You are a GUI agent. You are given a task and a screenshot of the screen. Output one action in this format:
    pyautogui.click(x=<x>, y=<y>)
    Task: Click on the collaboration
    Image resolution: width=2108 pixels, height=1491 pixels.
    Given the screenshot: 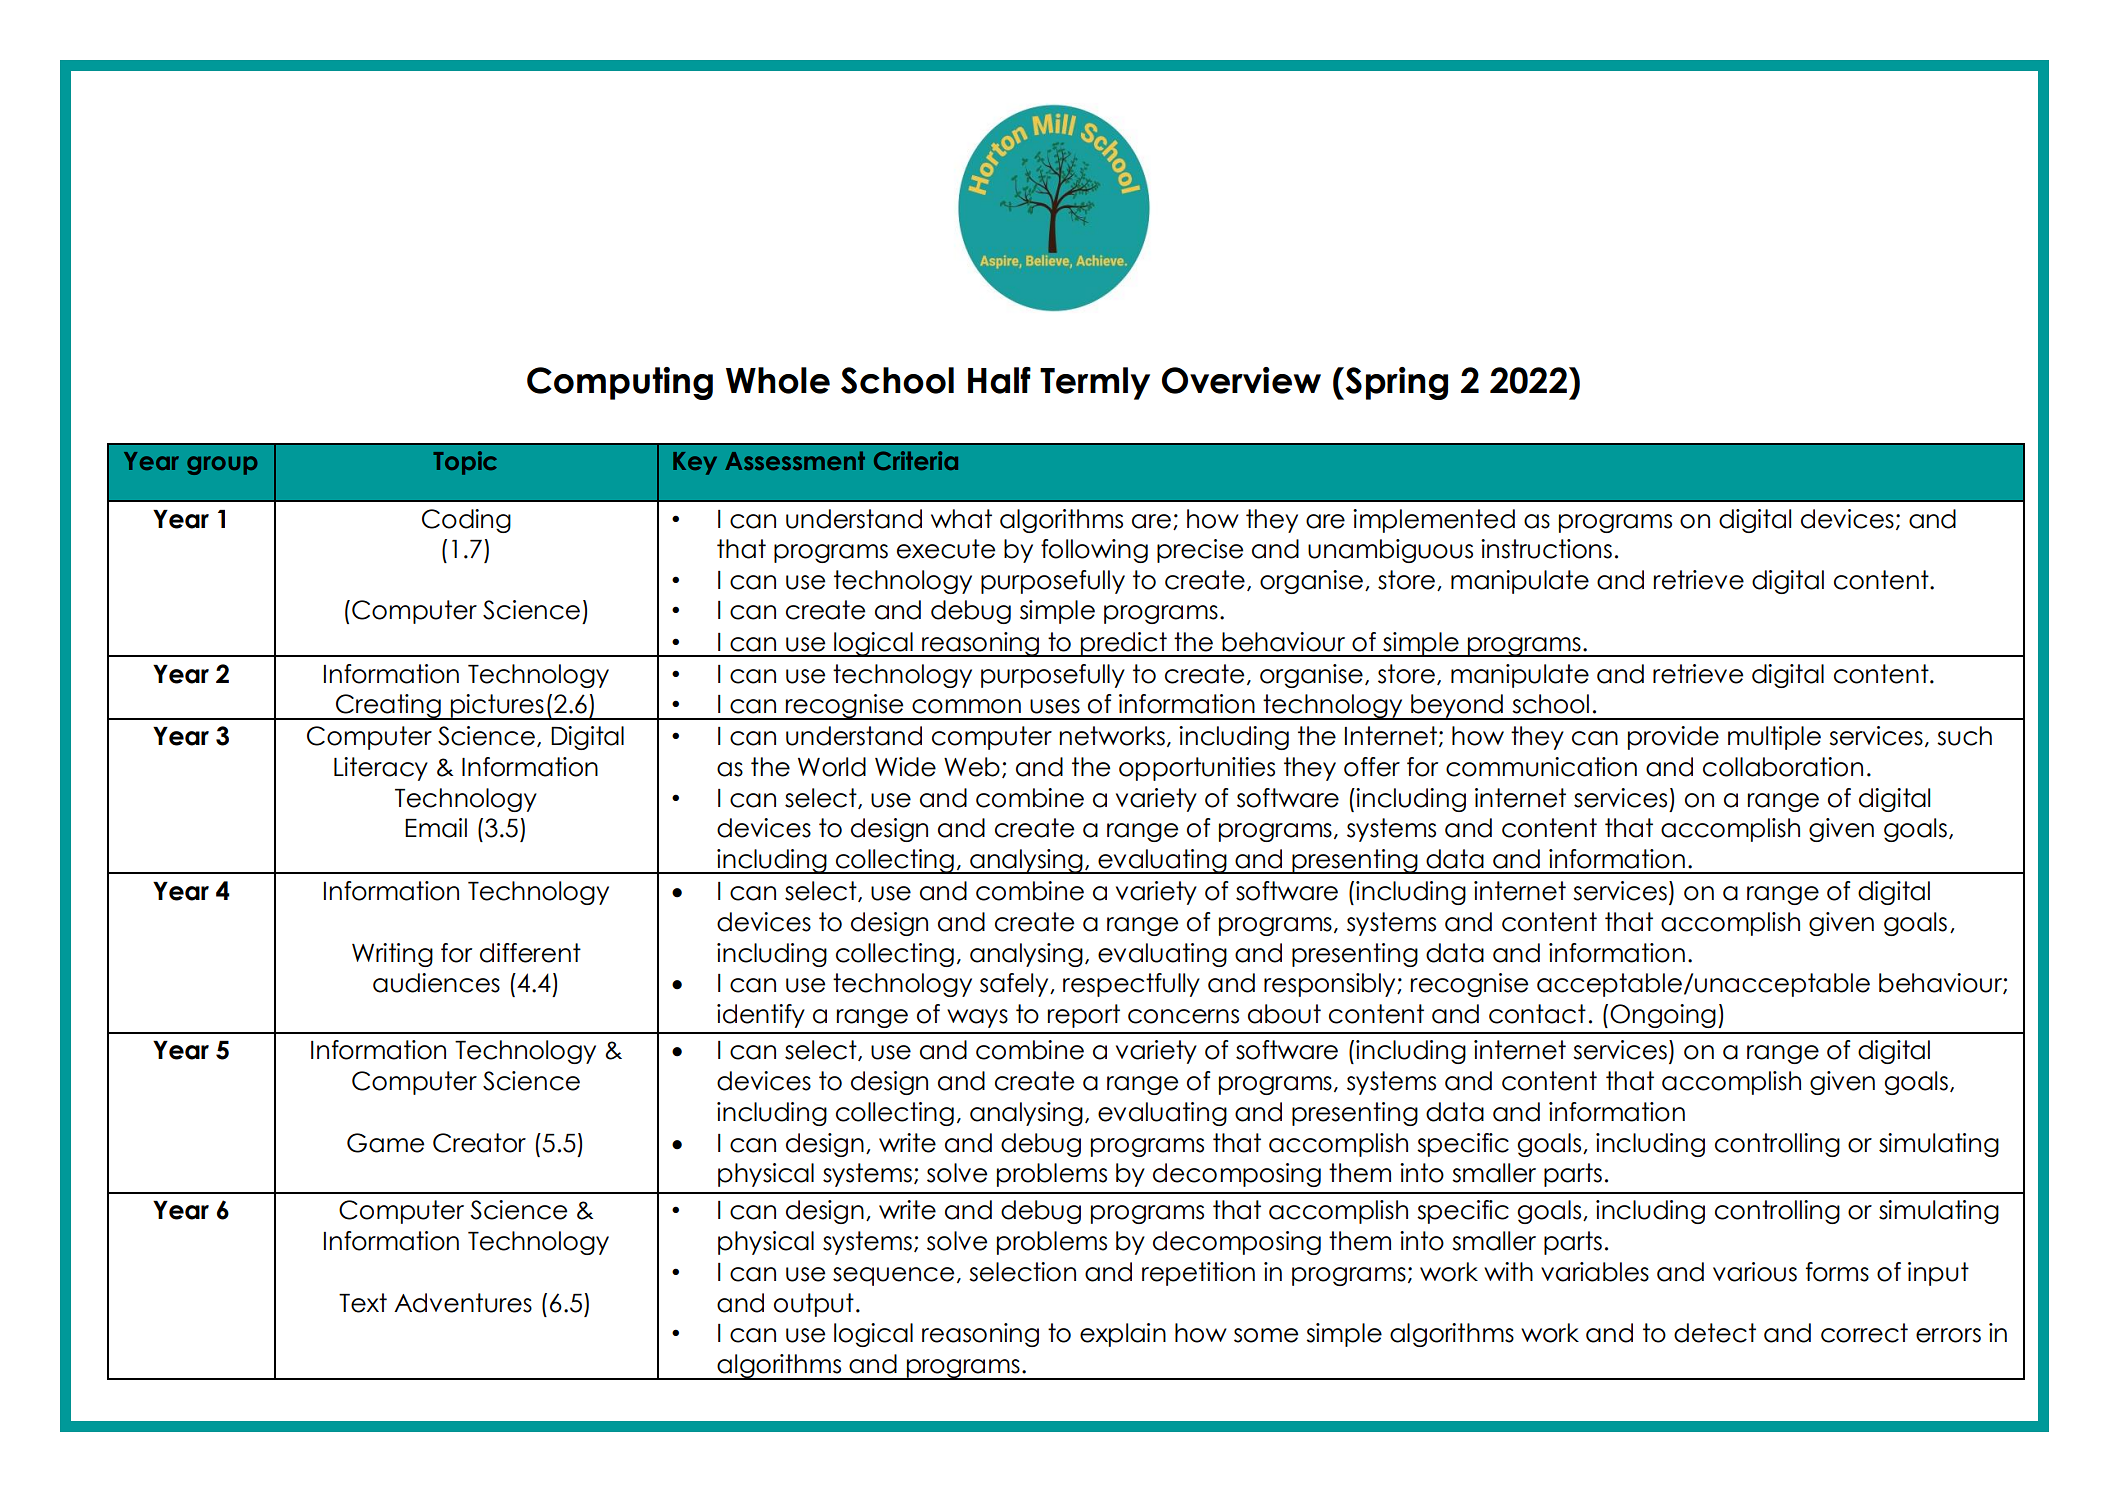 What is the action you would take?
    pyautogui.click(x=1783, y=767)
